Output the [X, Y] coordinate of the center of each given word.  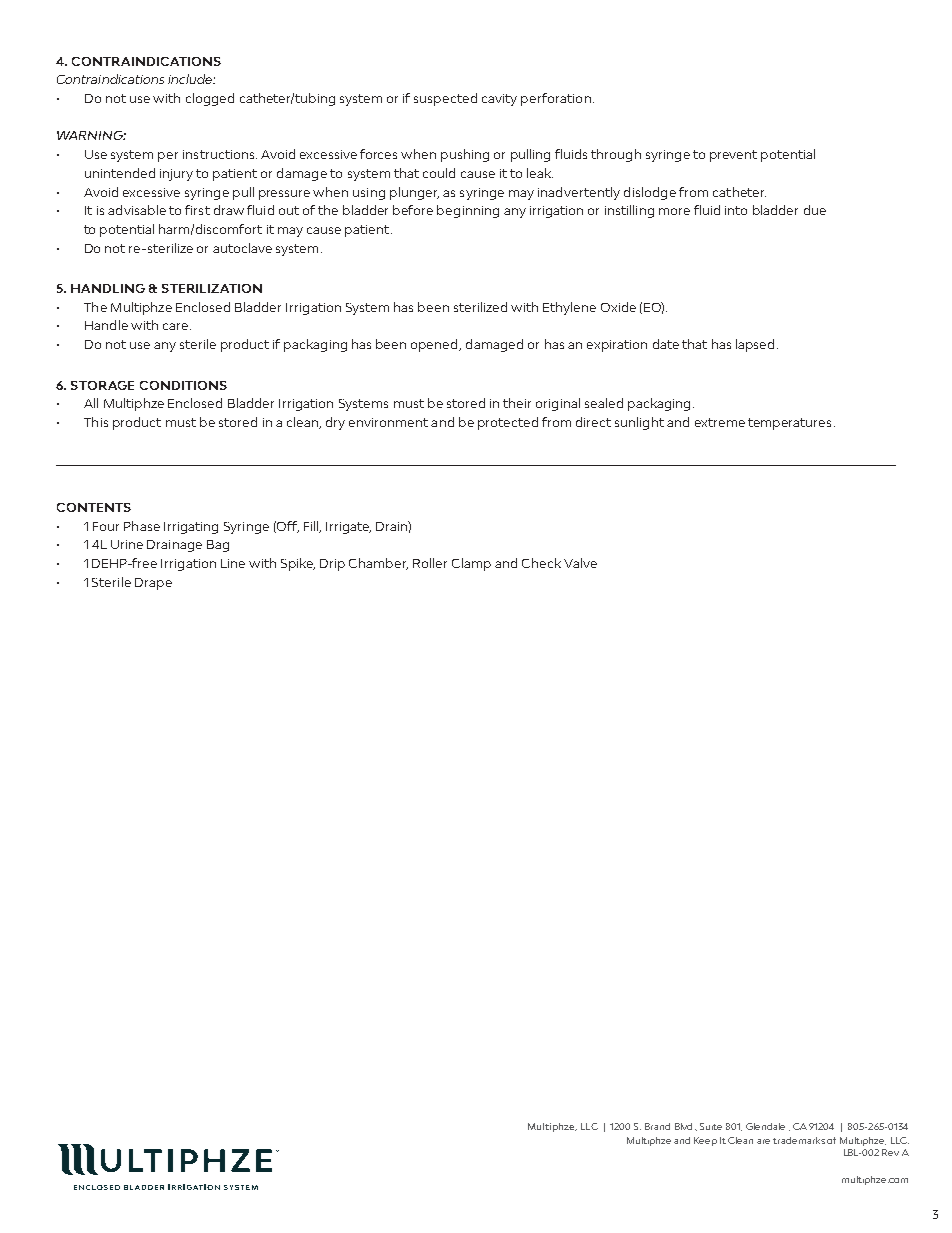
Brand [657, 1126]
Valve [580, 563]
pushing [465, 155]
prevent [733, 156]
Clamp [471, 564]
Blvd [683, 1126]
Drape [153, 584]
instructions [220, 154]
